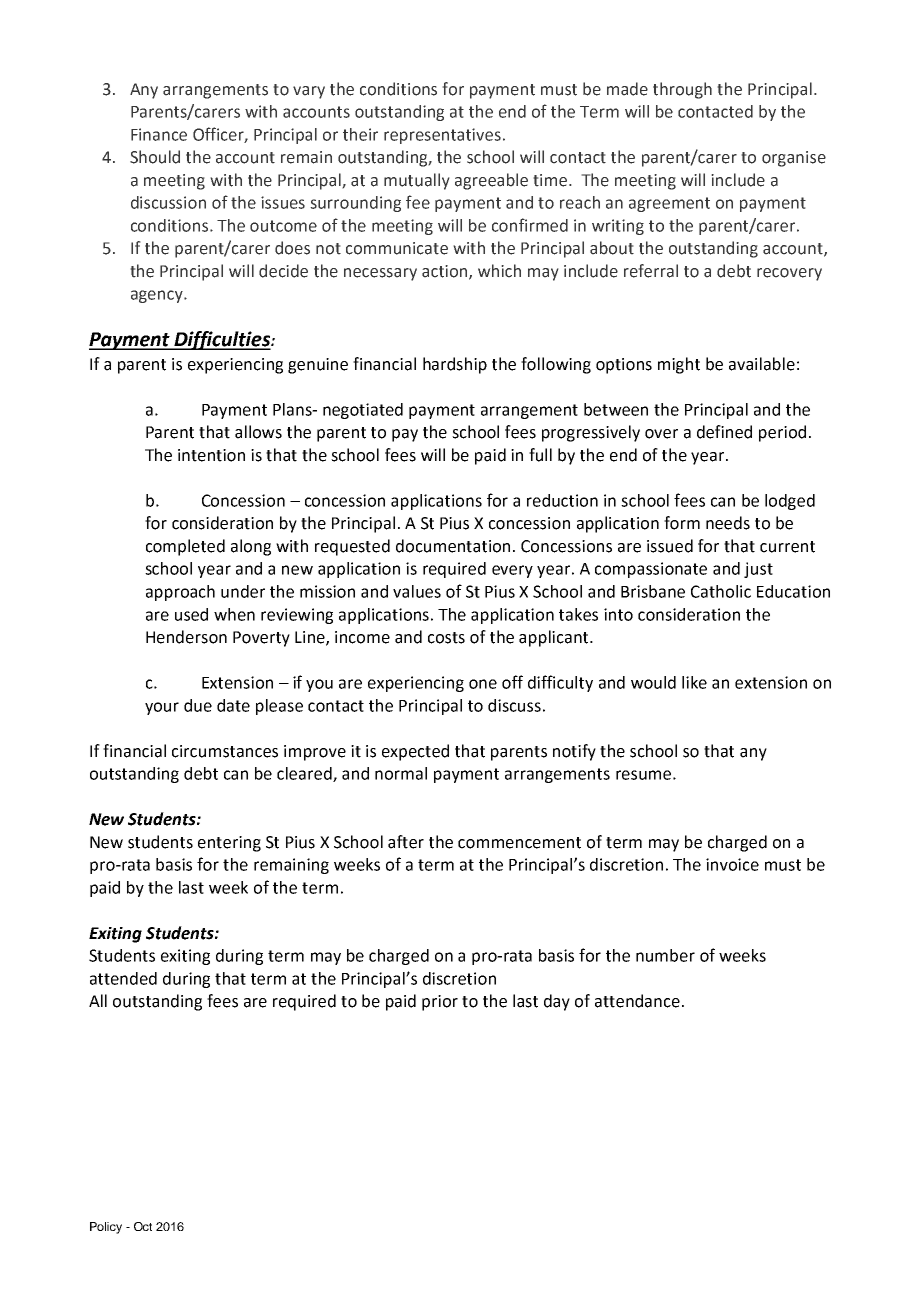 Image resolution: width=924 pixels, height=1308 pixels. Describe the element at coordinates (665, 955) in the image. I see `number` at that location.
